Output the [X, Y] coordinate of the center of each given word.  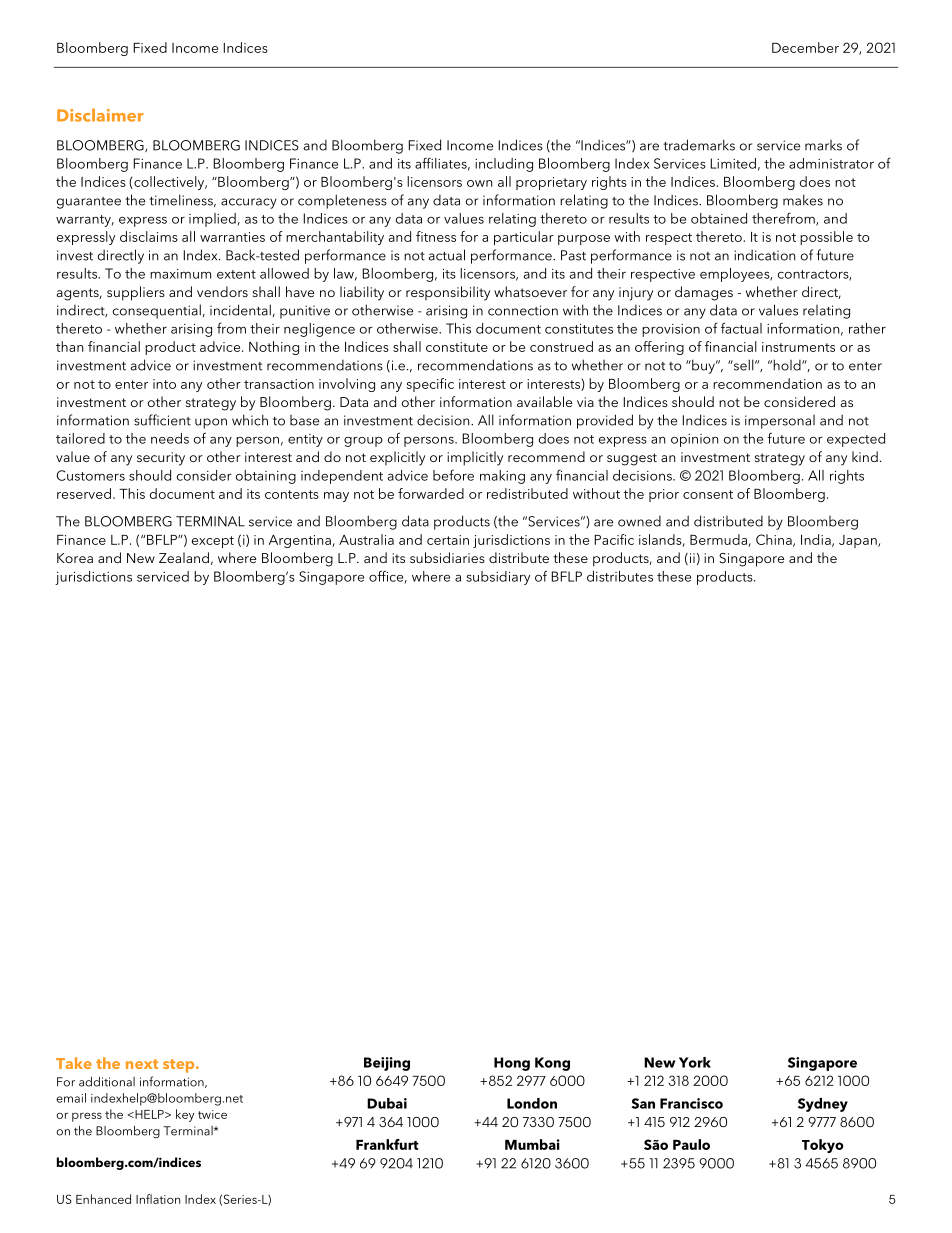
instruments [798, 347]
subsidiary [498, 578]
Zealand [184, 557]
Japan [859, 541]
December [805, 47]
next [142, 1064]
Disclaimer [100, 115]
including [504, 165]
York [695, 1062]
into [164, 384]
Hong [512, 1064]
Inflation [158, 1199]
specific [430, 385]
